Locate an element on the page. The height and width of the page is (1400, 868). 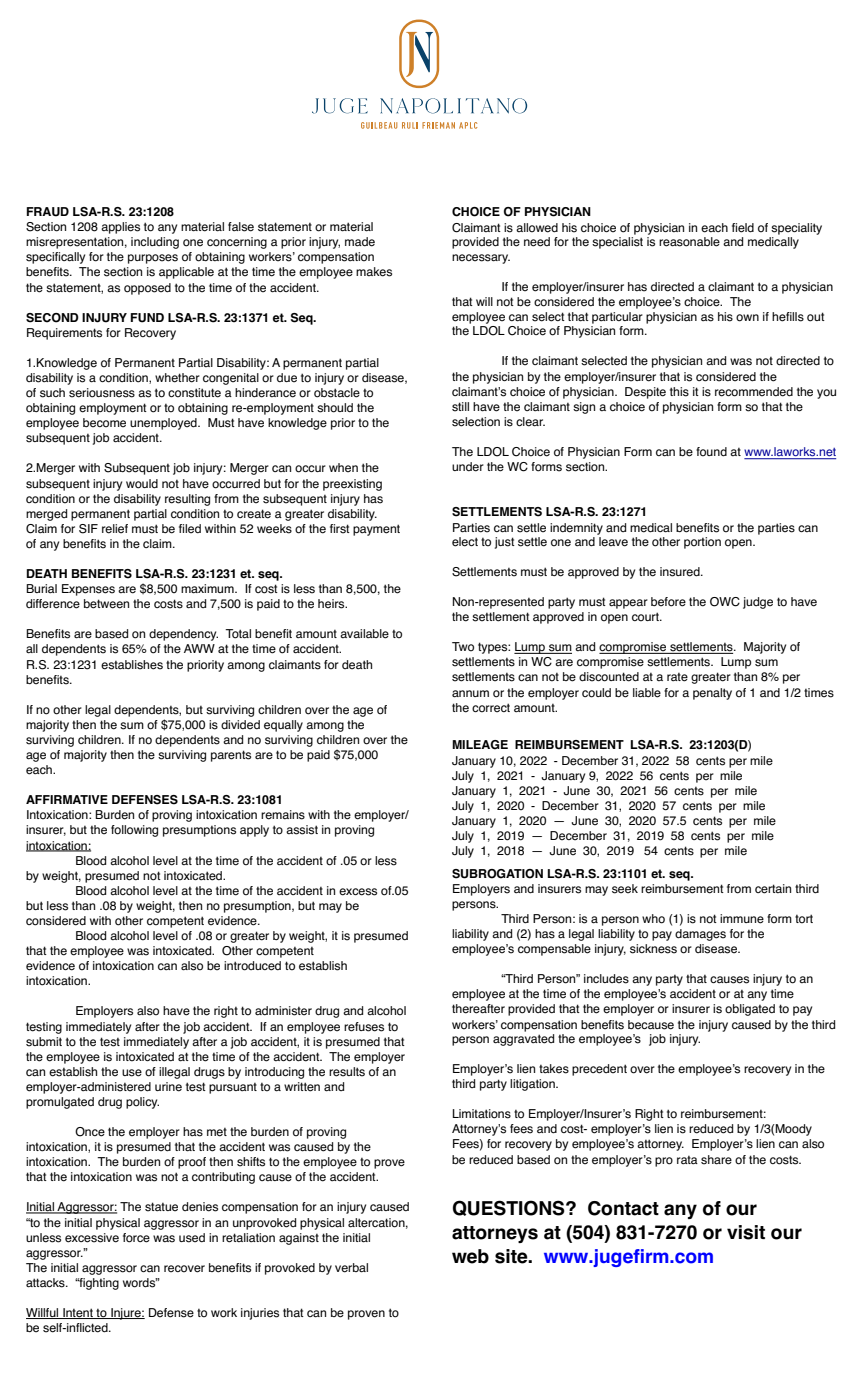
obligated is located at coordinates (750, 1010).
